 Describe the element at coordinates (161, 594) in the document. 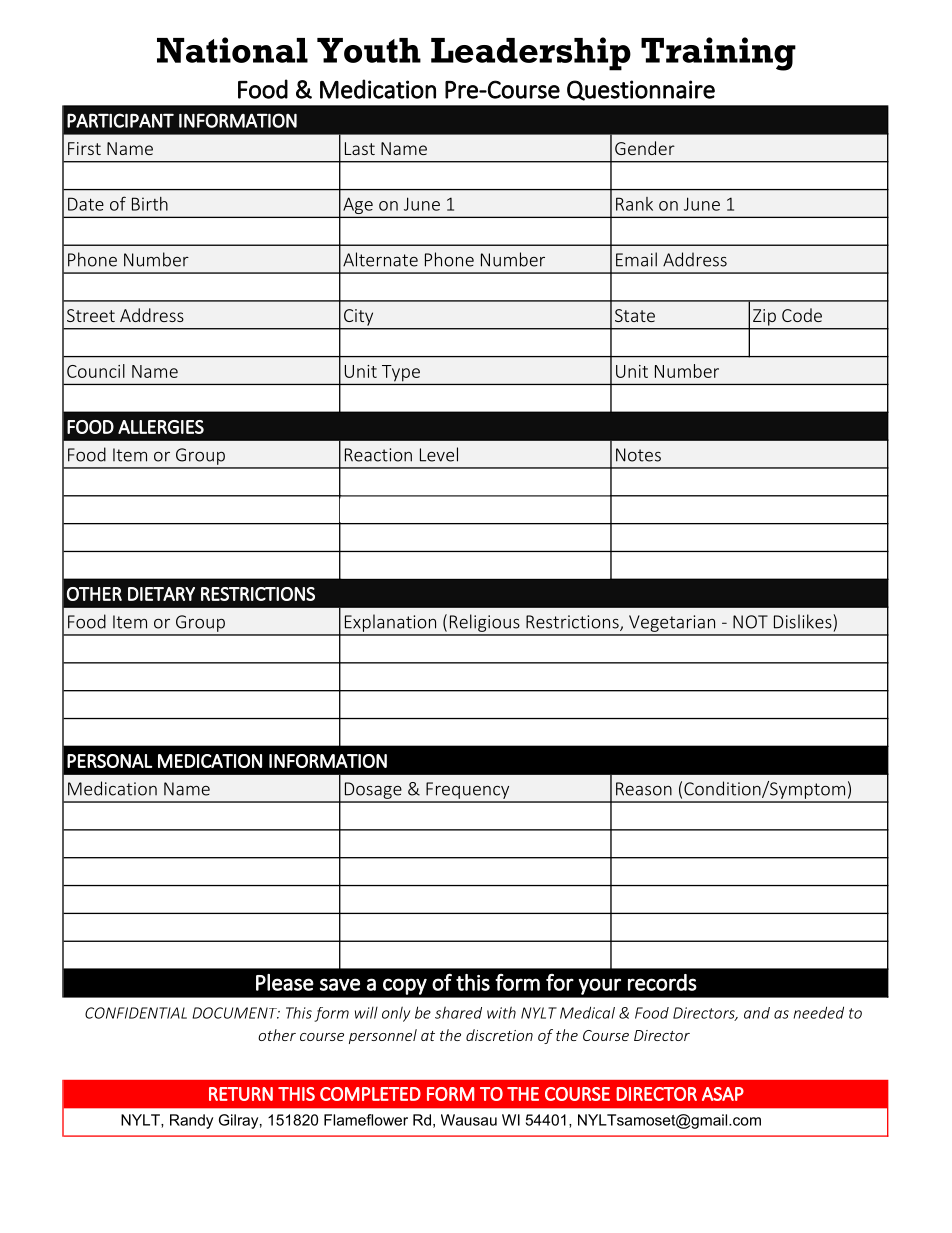

I see `DIETARY` at that location.
